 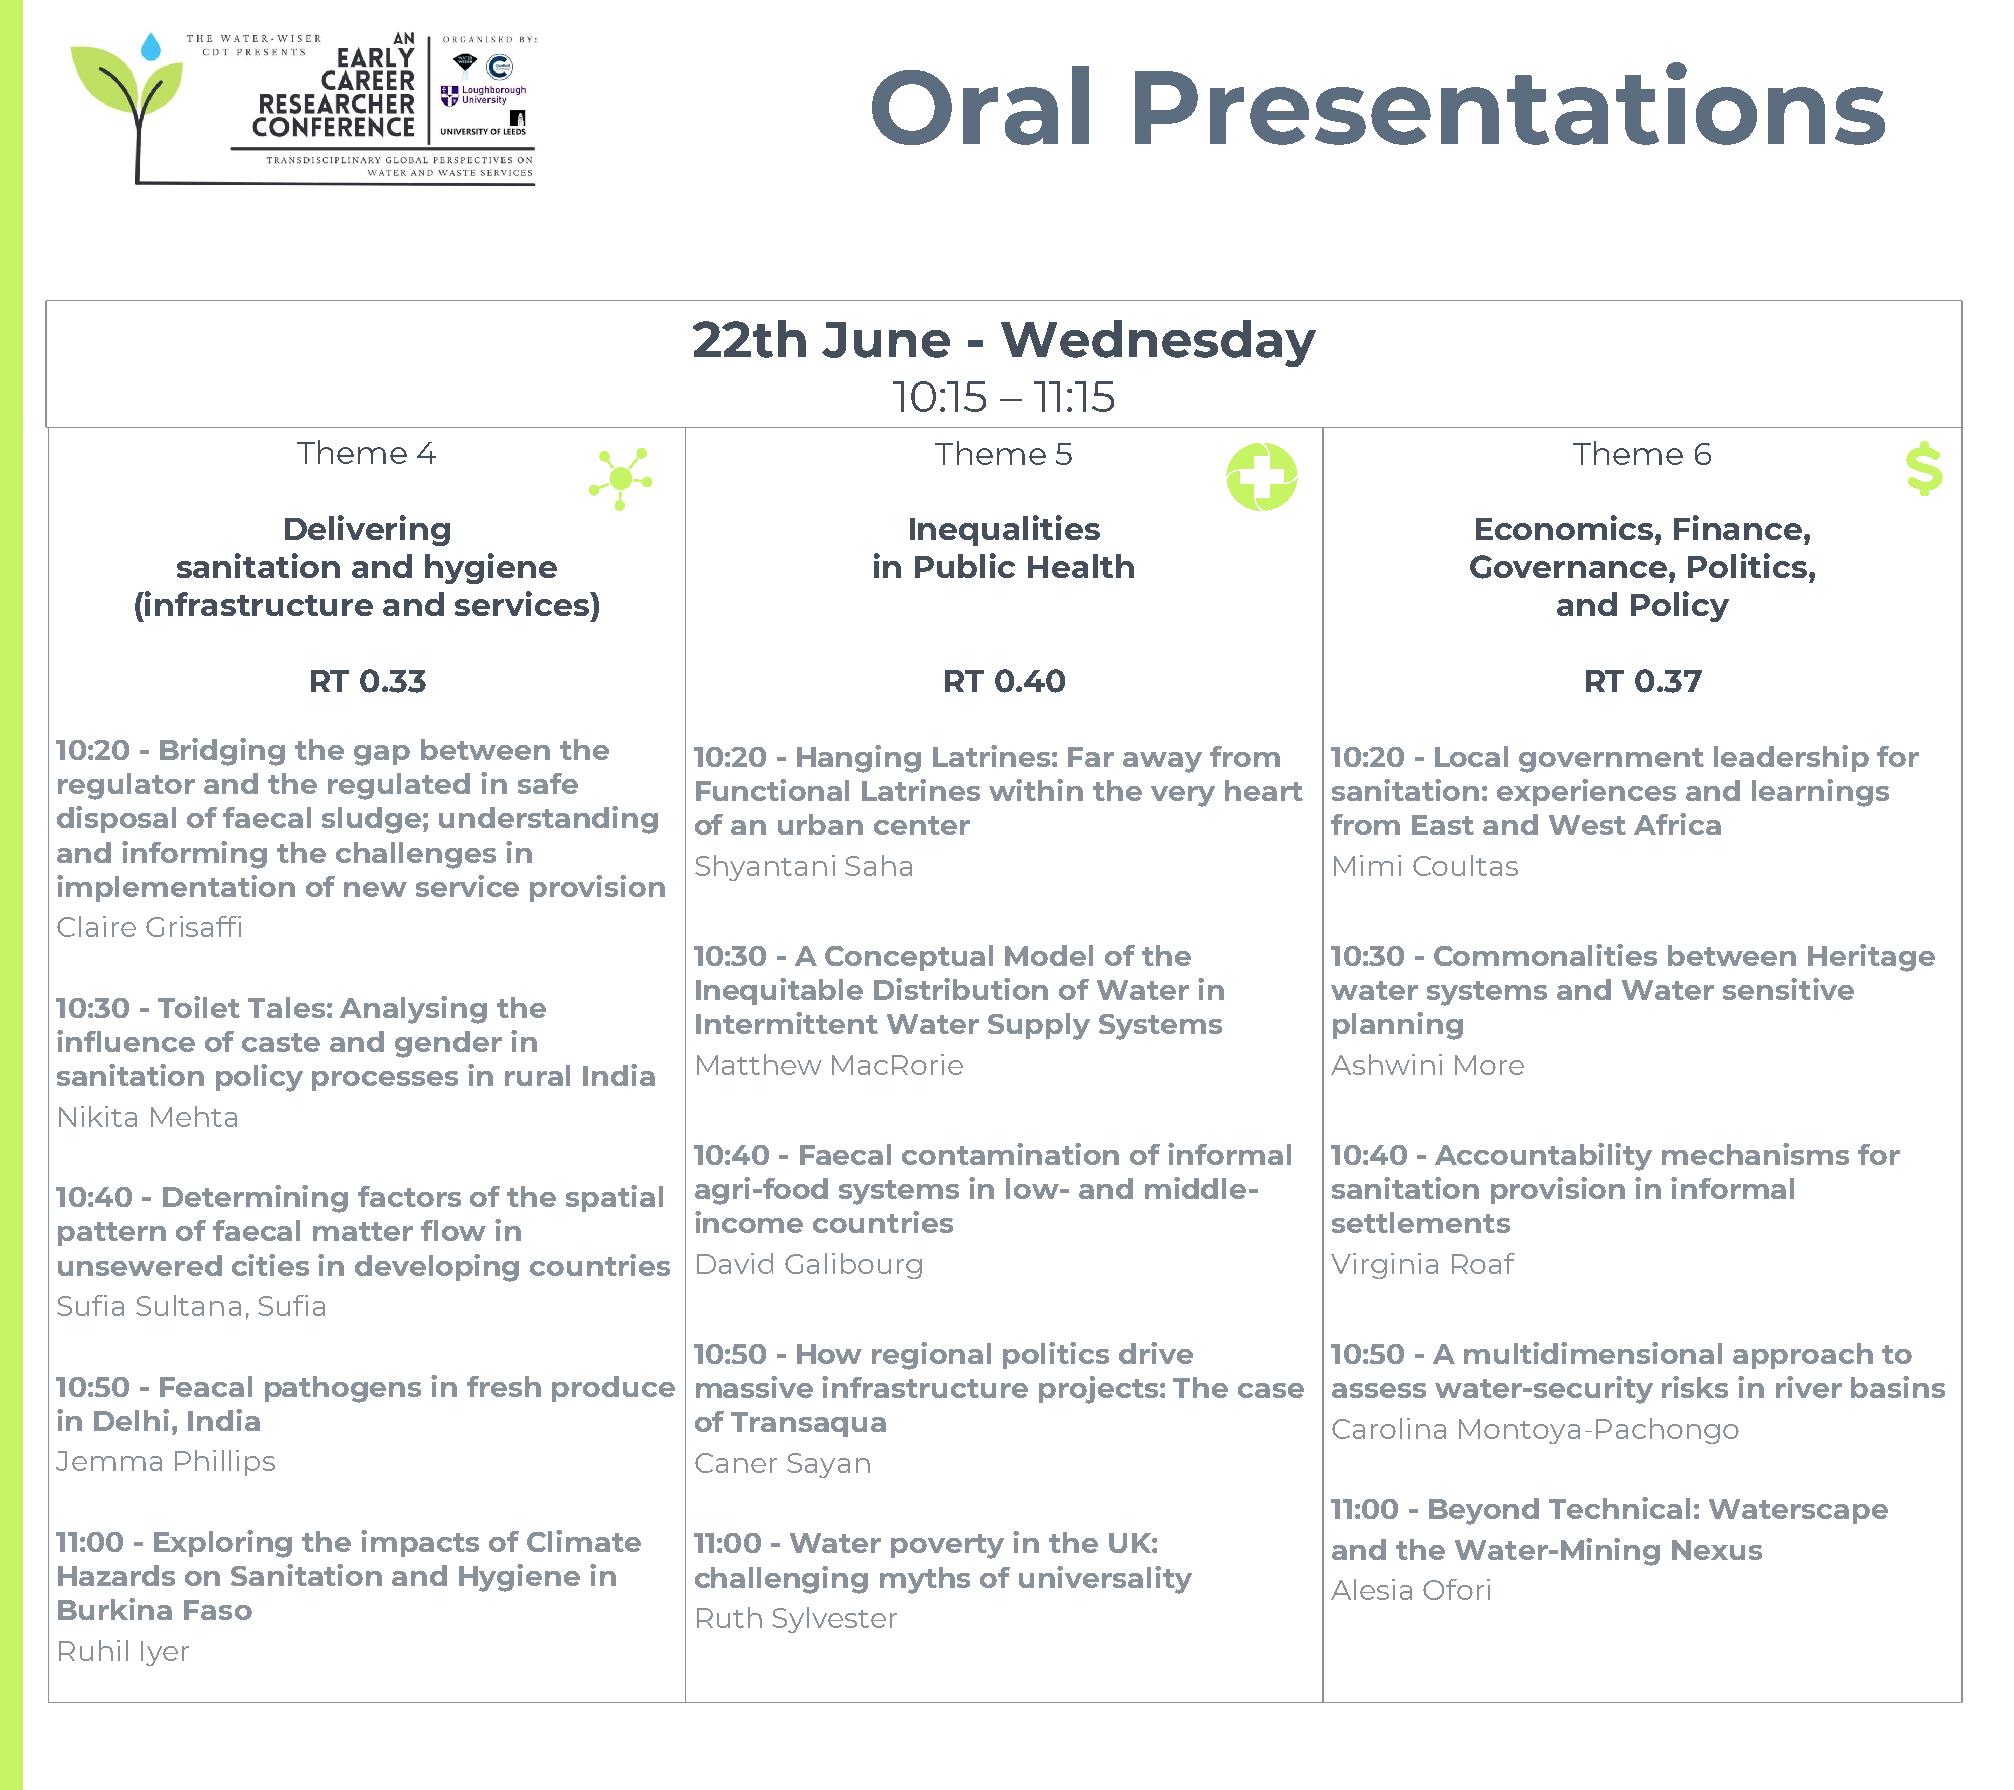 What do you see at coordinates (965, 565) in the image?
I see `Public` at bounding box center [965, 565].
